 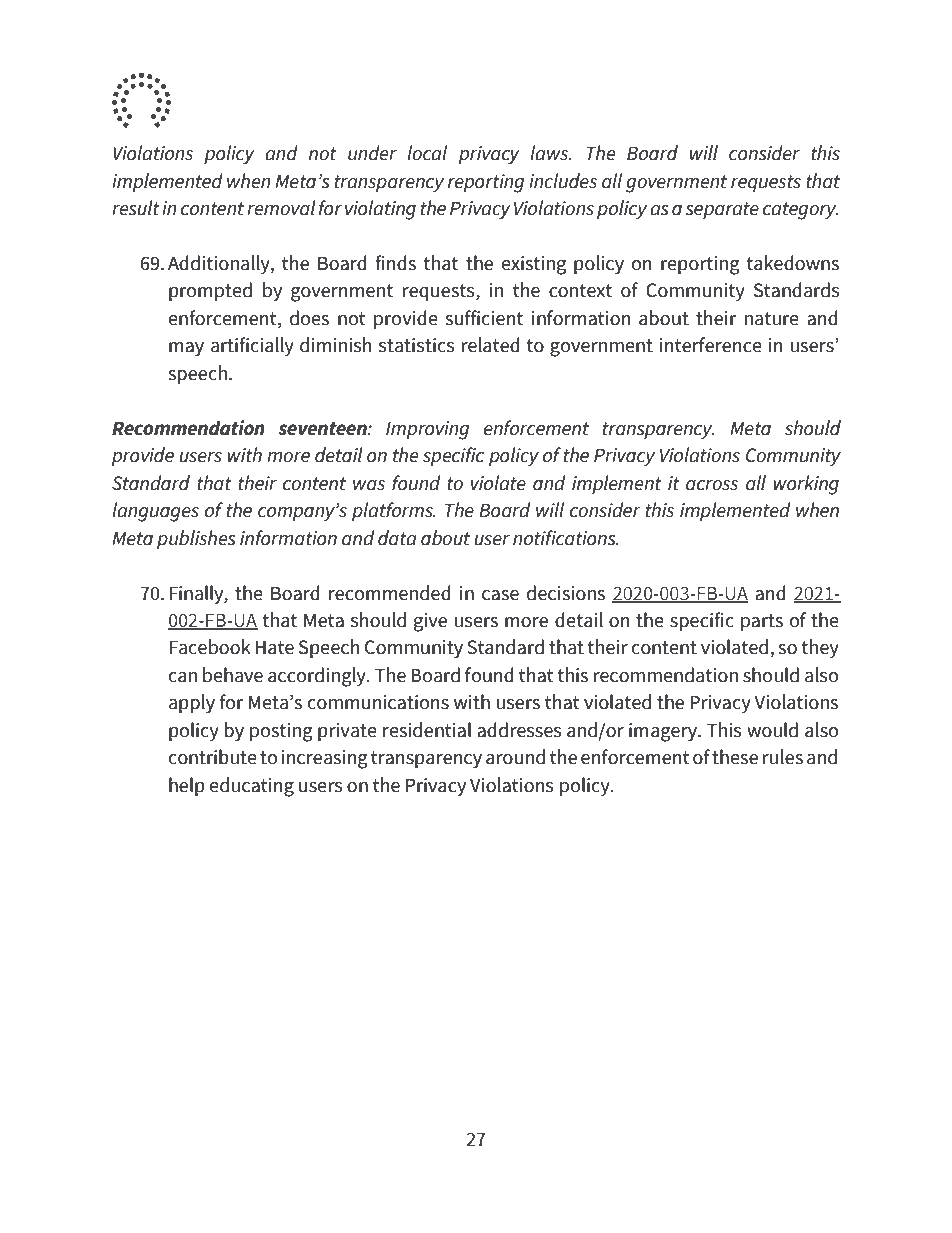 I want to click on prompted, so click(x=210, y=291).
